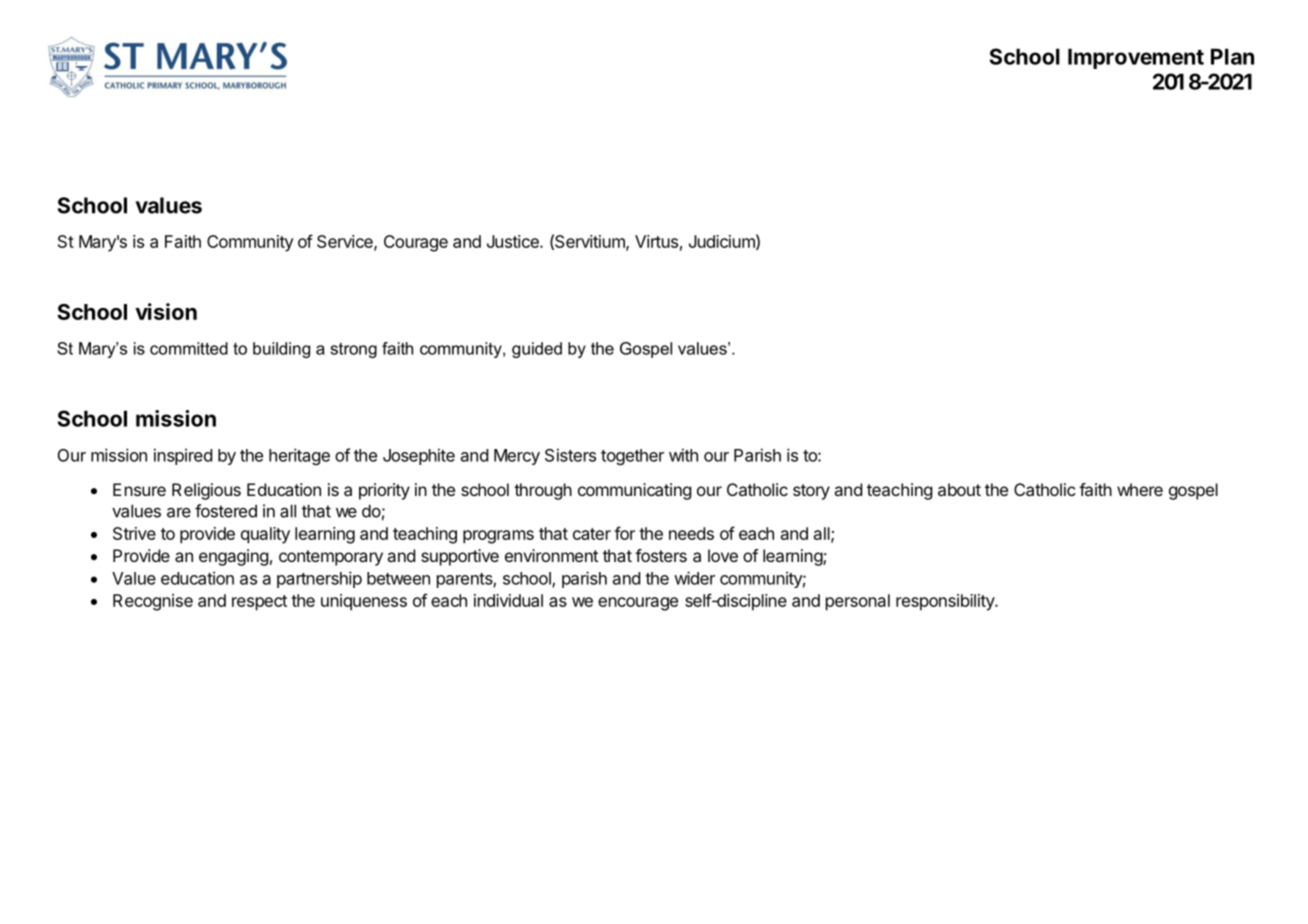 Image resolution: width=1308 pixels, height=924 pixels. Describe the element at coordinates (694, 578) in the page. I see `wider` at that location.
